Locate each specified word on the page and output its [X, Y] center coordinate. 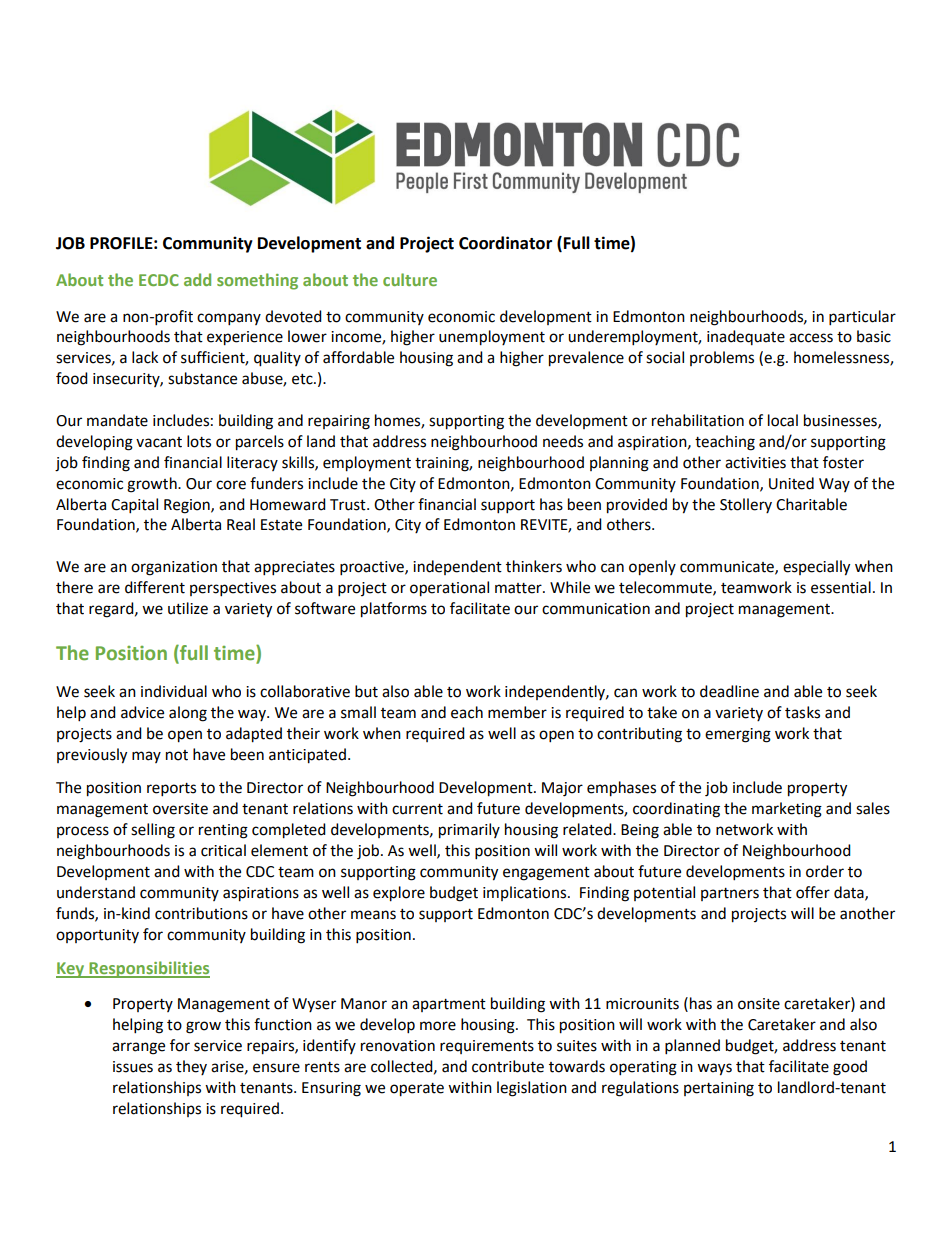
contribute [508, 1066]
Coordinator [505, 243]
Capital [134, 506]
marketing [787, 810]
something [257, 281]
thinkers [534, 566]
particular [862, 318]
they [191, 1067]
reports [171, 790]
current [417, 809]
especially [816, 568]
